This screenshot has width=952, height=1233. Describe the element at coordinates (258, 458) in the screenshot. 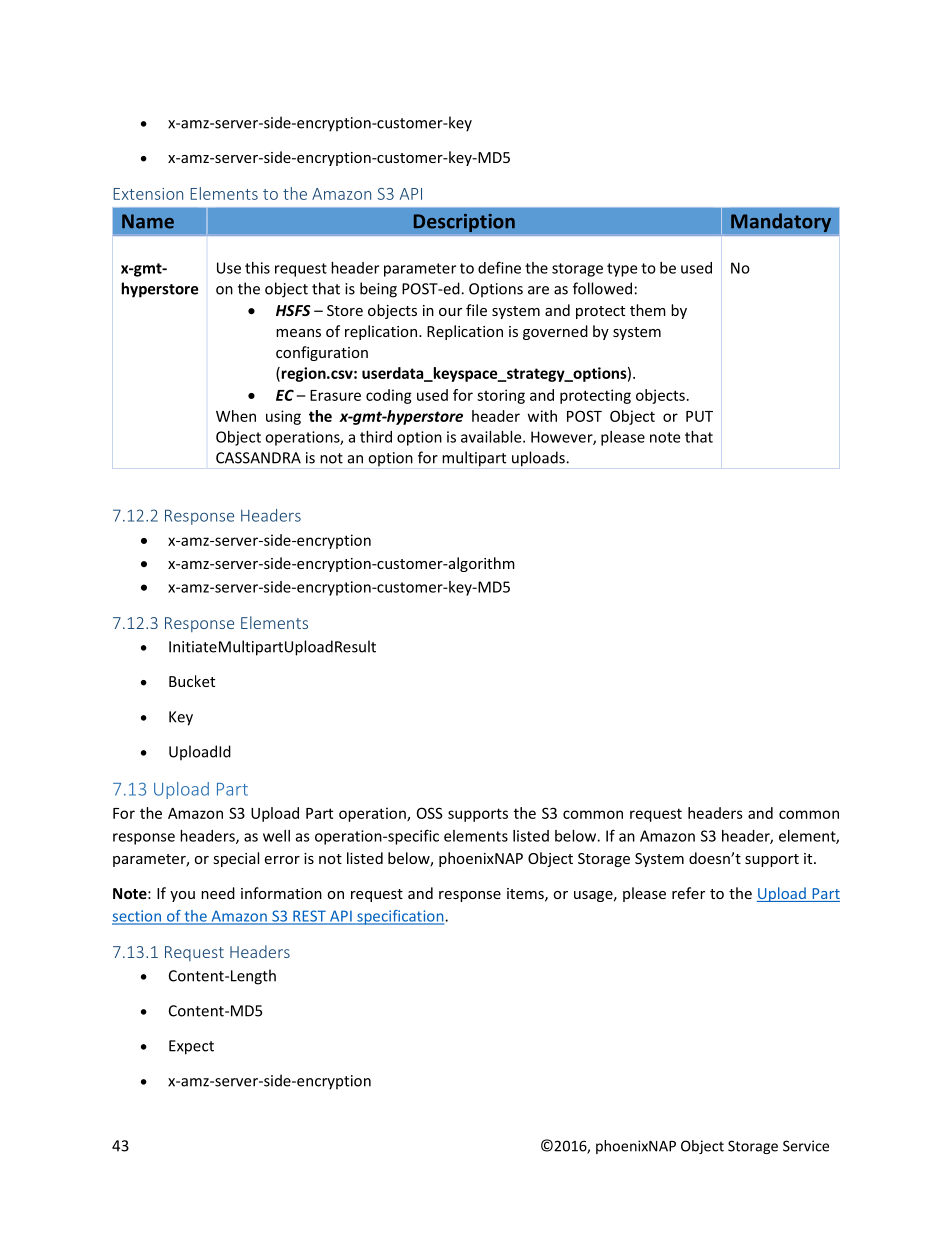

I see `CASSANDRA` at that location.
